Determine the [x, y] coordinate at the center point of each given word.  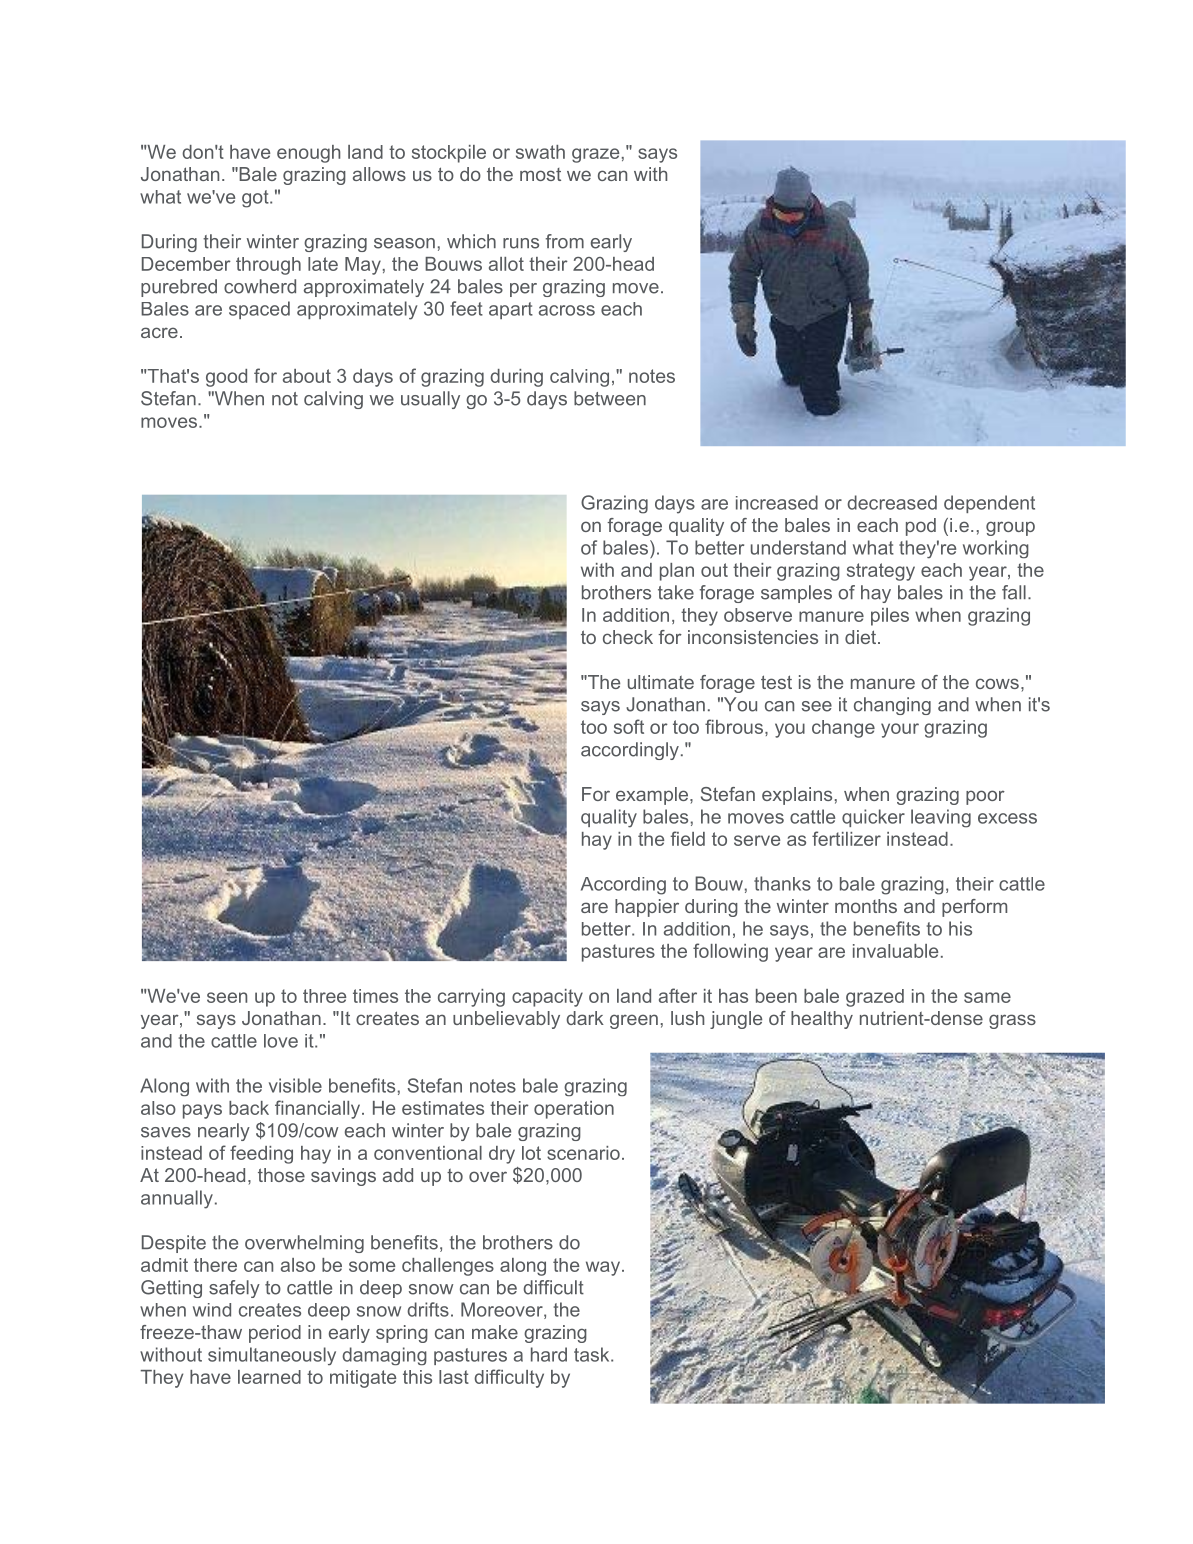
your [900, 730]
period [275, 1334]
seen [227, 997]
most [540, 174]
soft [629, 726]
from [565, 241]
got [256, 199]
